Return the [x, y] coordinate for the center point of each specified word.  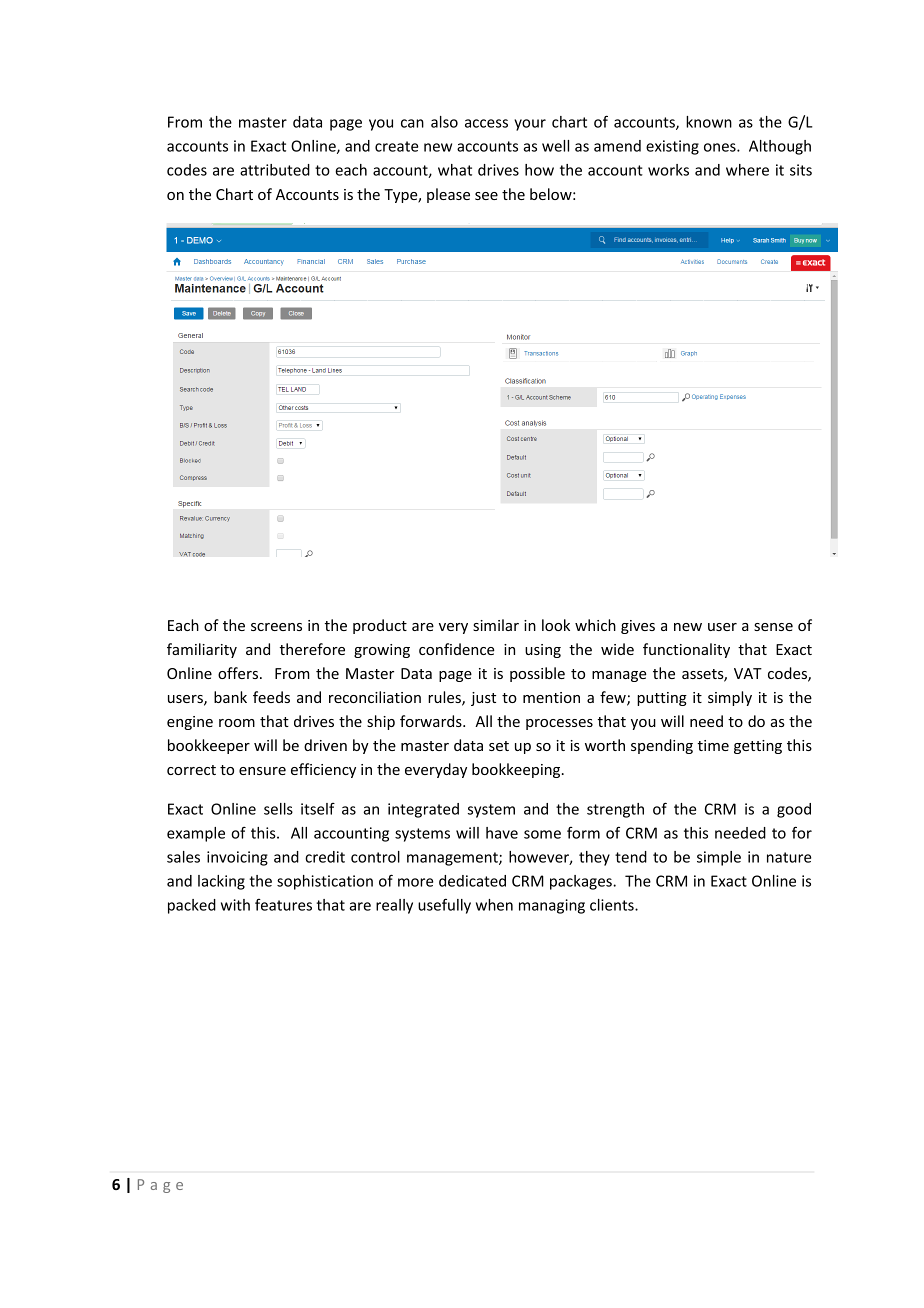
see [486, 196]
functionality [686, 650]
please [448, 195]
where [747, 170]
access [486, 123]
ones [721, 147]
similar [496, 625]
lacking [221, 882]
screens [276, 627]
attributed [275, 170]
